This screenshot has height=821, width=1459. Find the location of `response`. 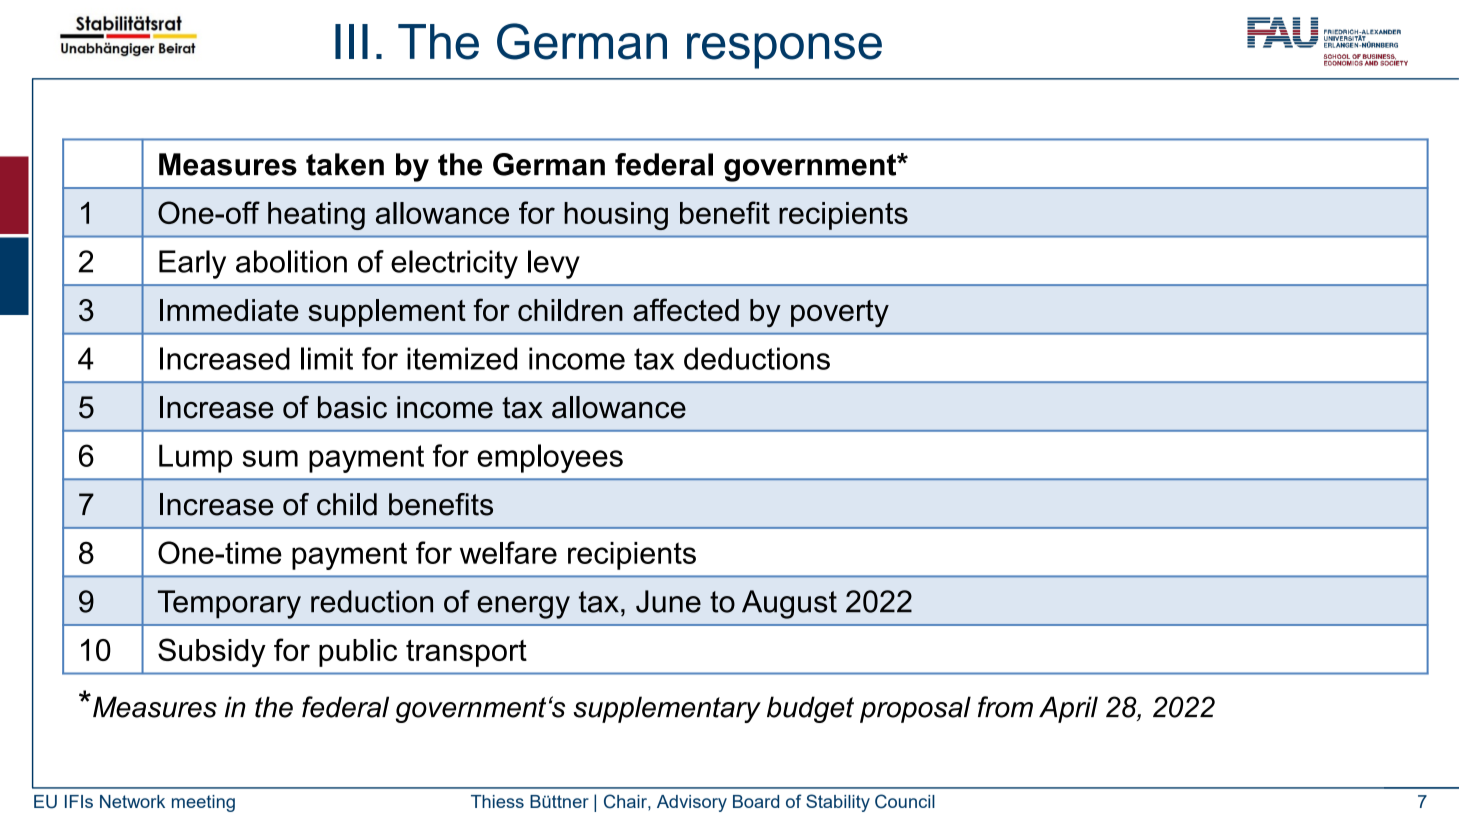

response is located at coordinates (784, 51).
